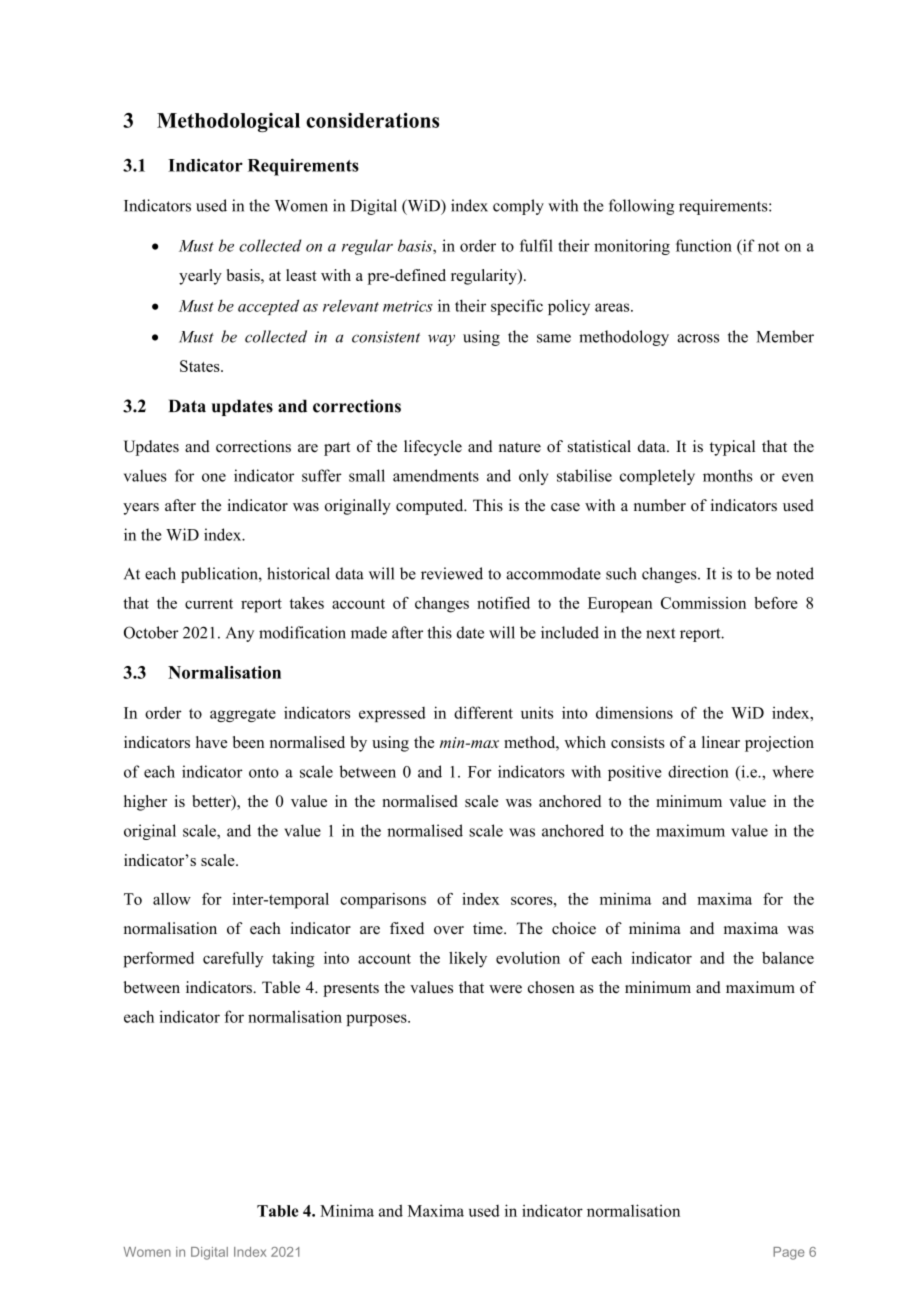  What do you see at coordinates (728, 475) in the page?
I see `months` at bounding box center [728, 475].
